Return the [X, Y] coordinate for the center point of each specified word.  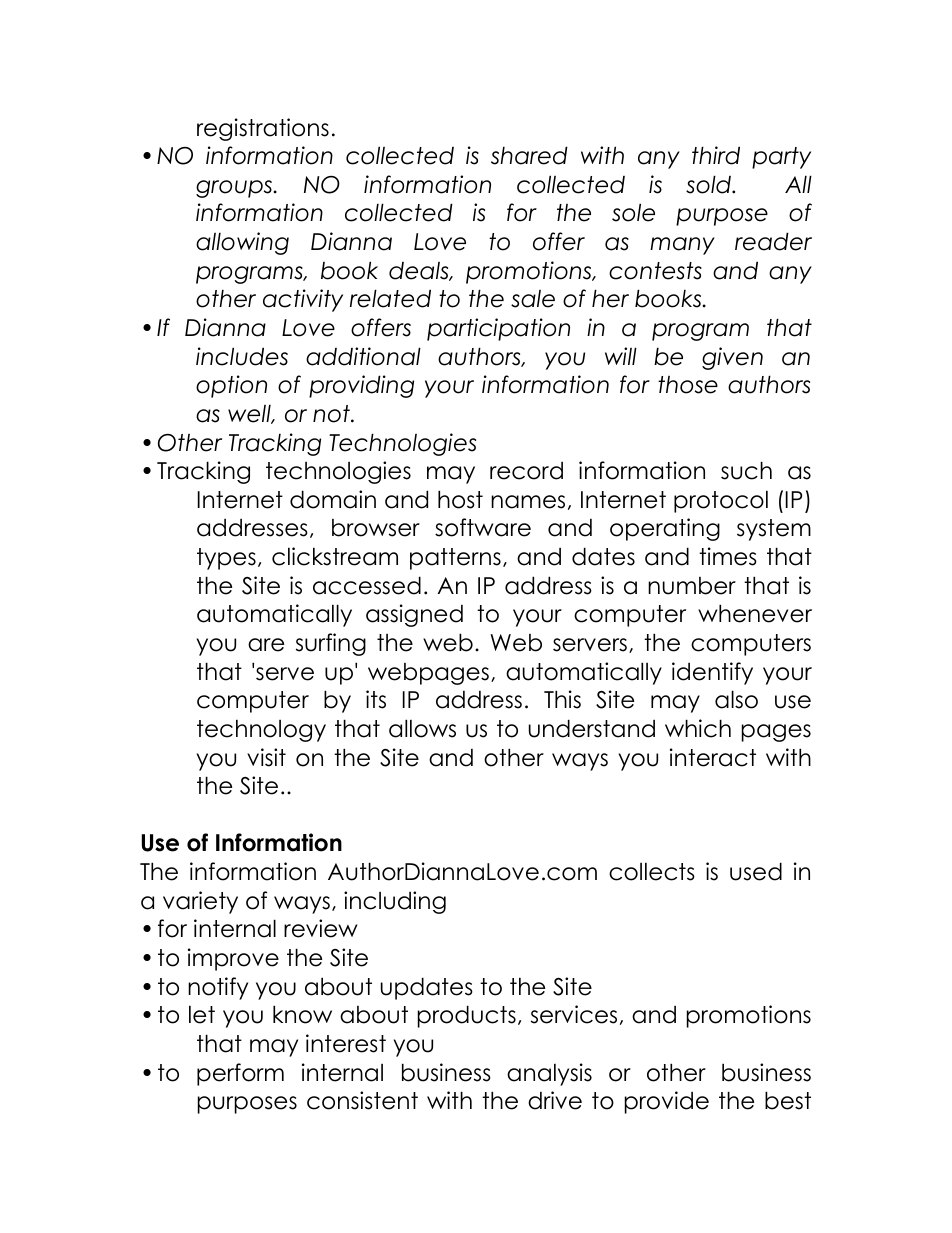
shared [529, 155]
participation [498, 329]
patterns [455, 559]
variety [200, 902]
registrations [263, 129]
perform [240, 1074]
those [688, 385]
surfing [331, 644]
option [231, 386]
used [756, 871]
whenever [755, 613]
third [716, 155]
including [395, 902]
